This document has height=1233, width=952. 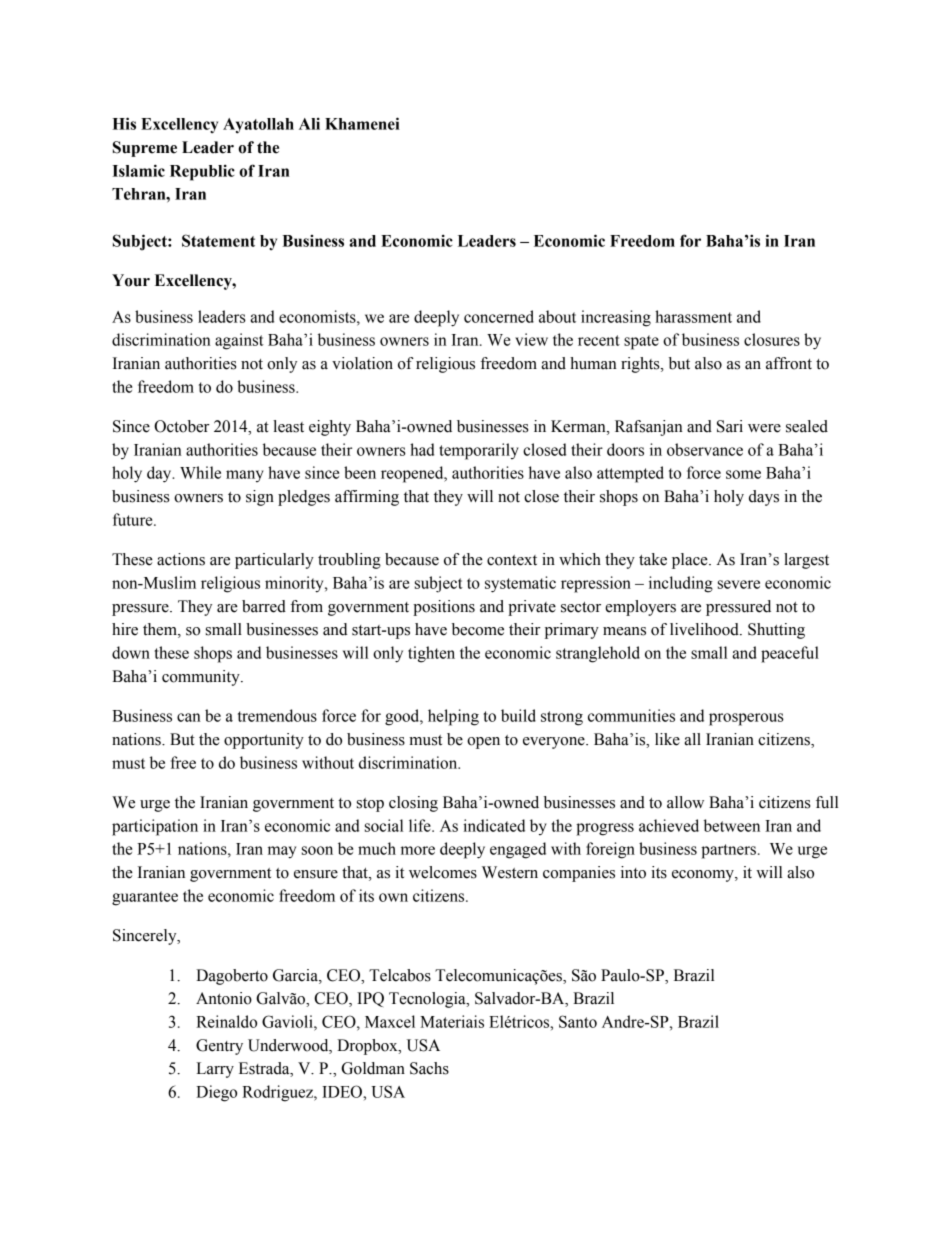 I want to click on against, so click(x=239, y=341).
